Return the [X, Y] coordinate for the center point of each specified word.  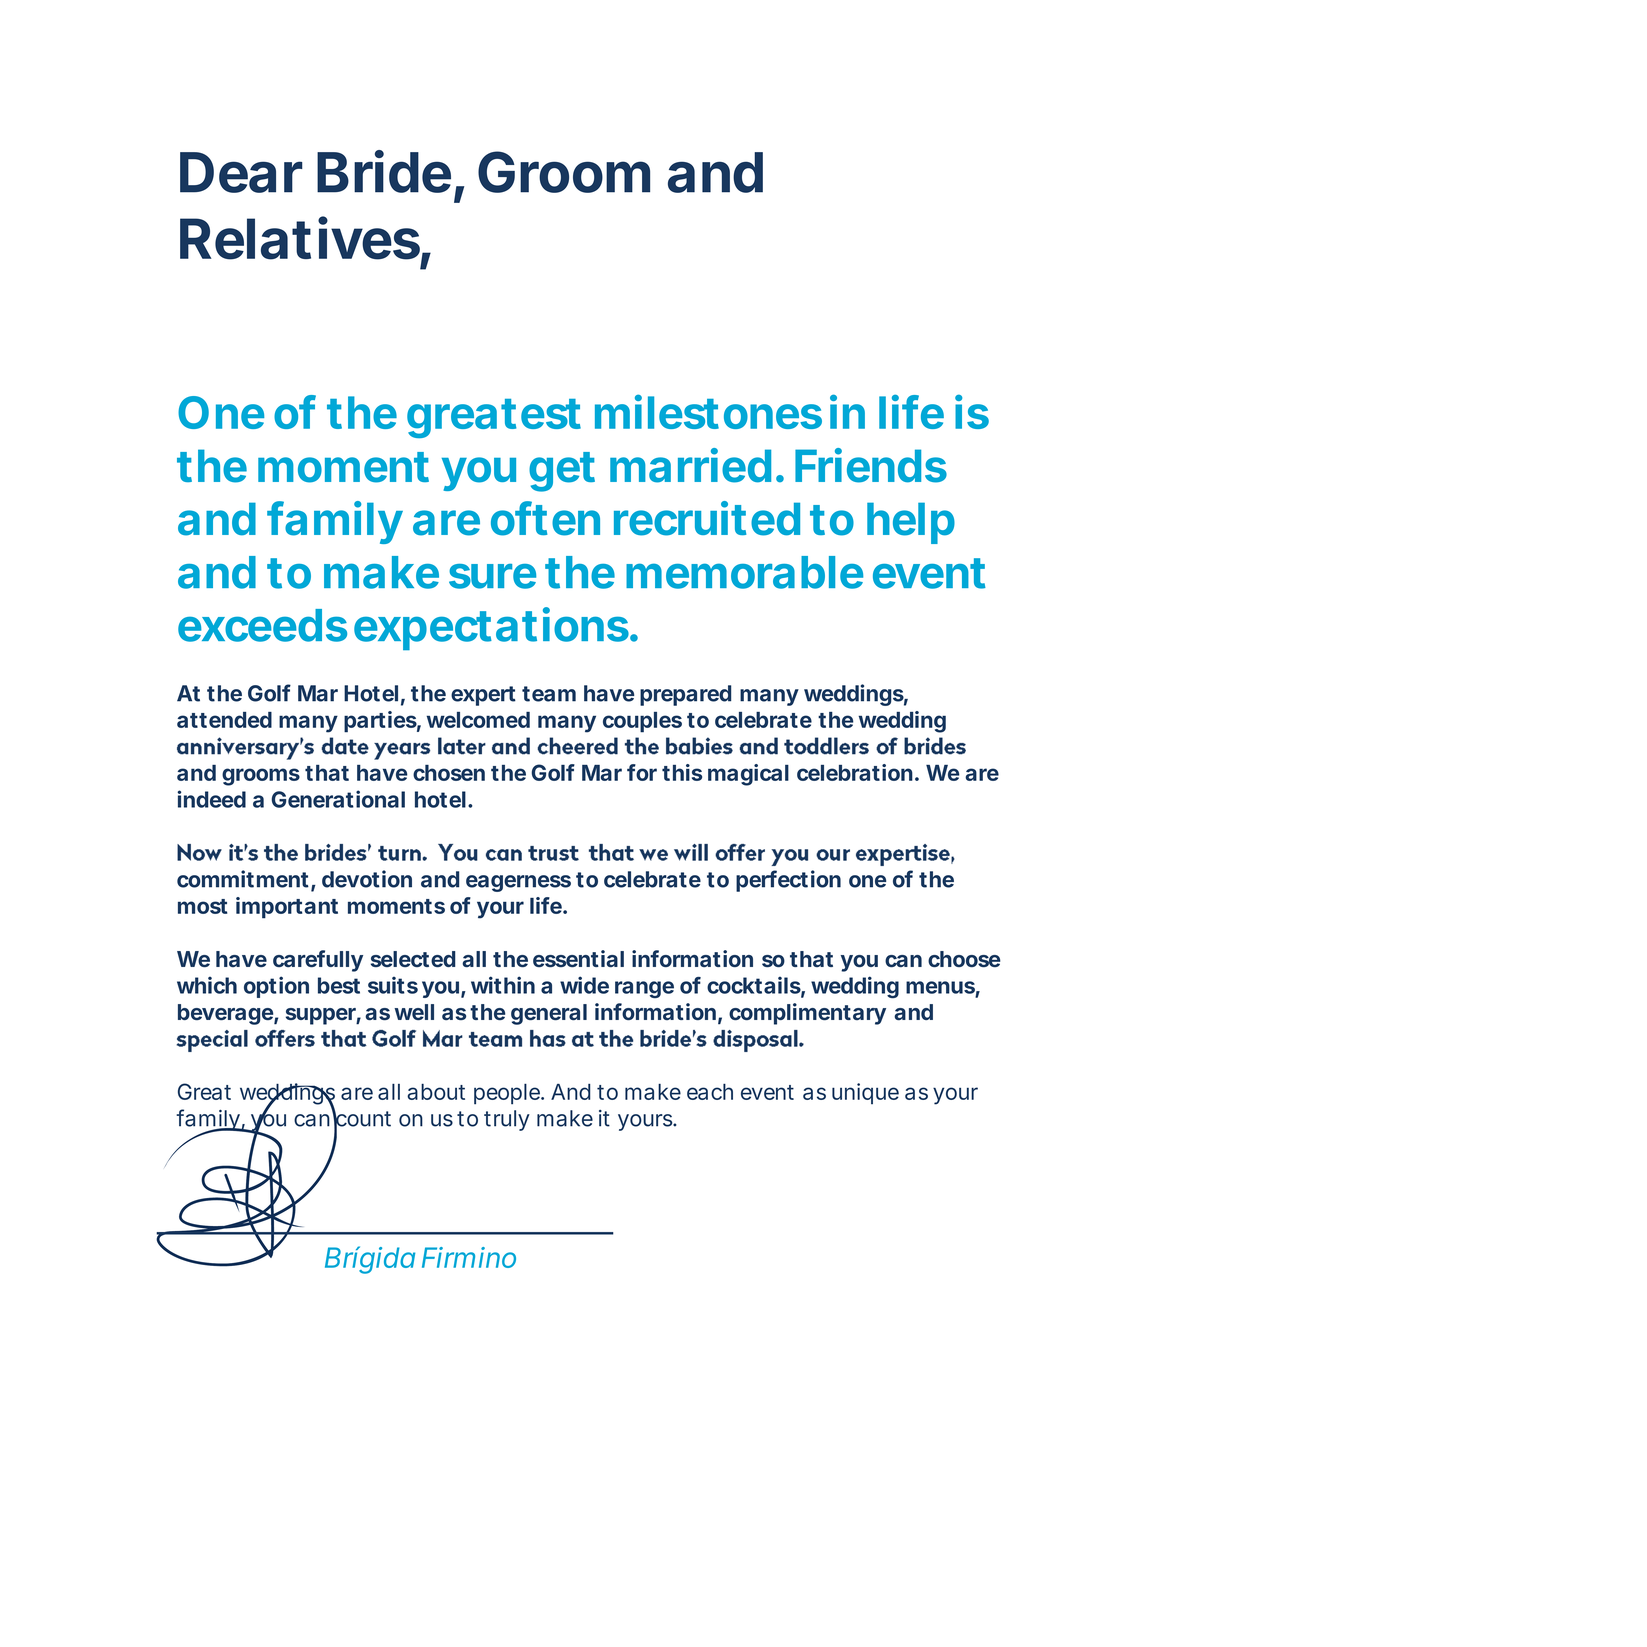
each [710, 1092]
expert [483, 696]
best [339, 985]
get [562, 472]
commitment [243, 879]
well [414, 1012]
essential [578, 958]
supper [321, 1016]
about [436, 1092]
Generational [338, 799]
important [287, 908]
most [202, 906]
